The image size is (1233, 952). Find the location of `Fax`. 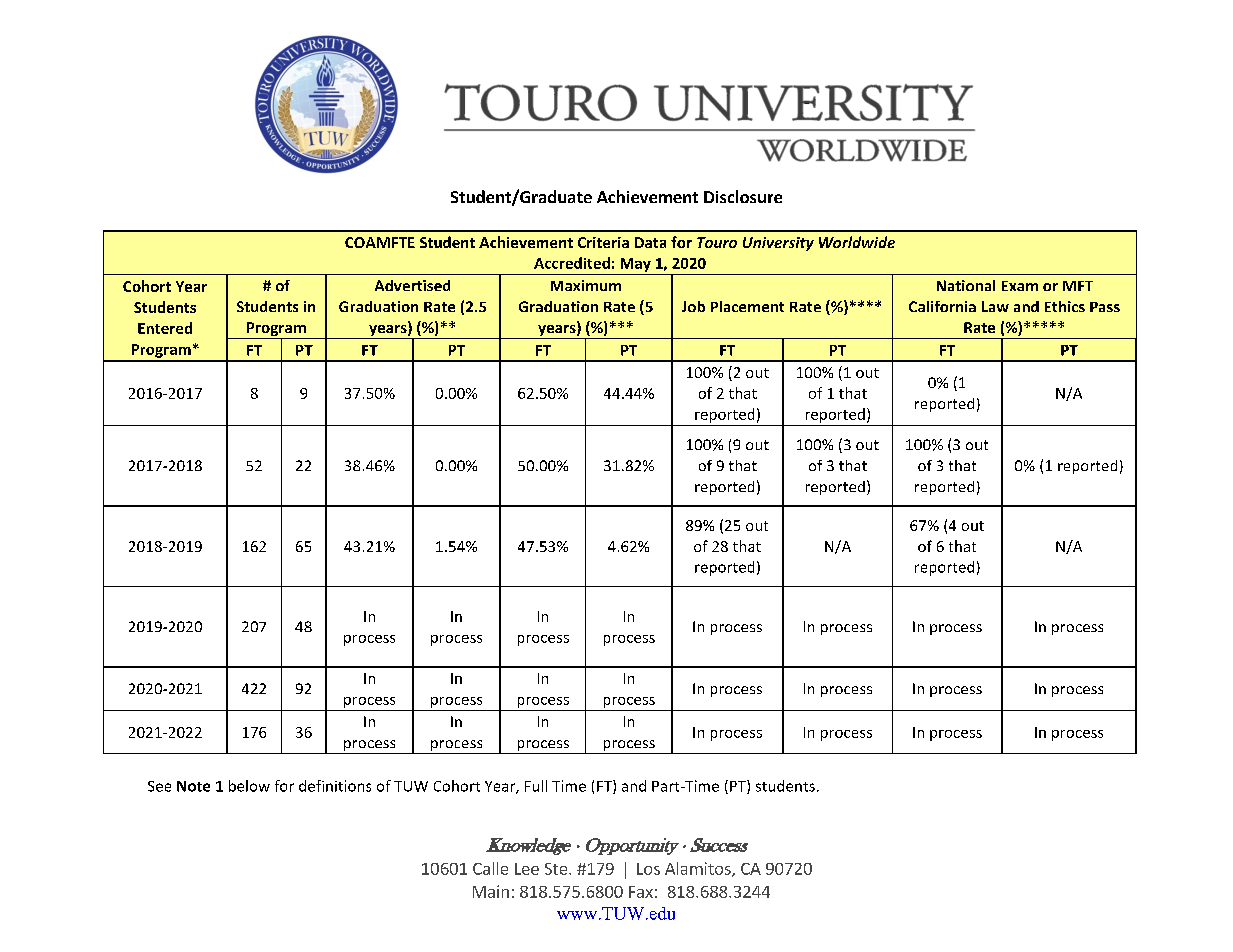

Fax is located at coordinates (641, 892).
